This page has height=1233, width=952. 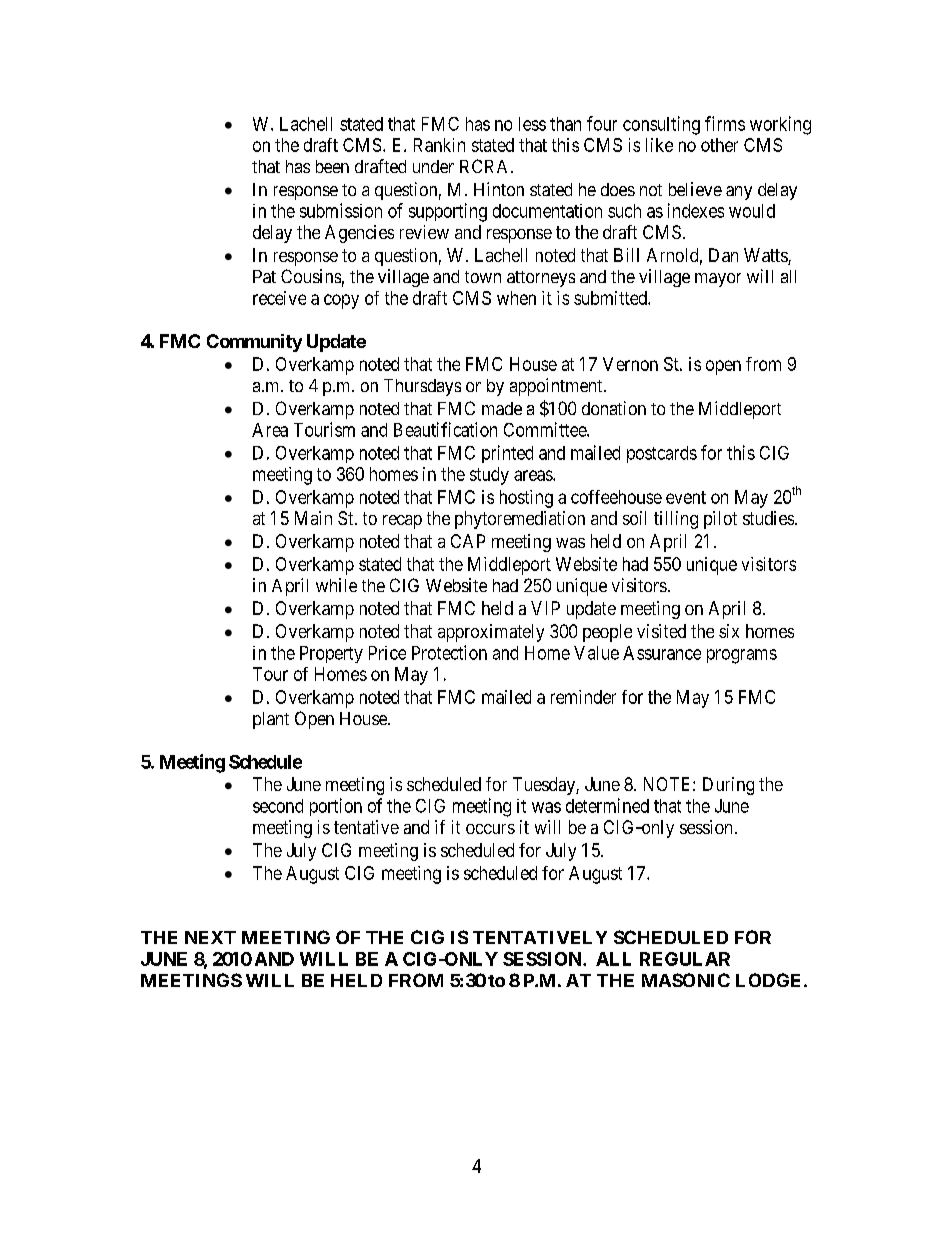 I want to click on occurs, so click(x=490, y=829).
